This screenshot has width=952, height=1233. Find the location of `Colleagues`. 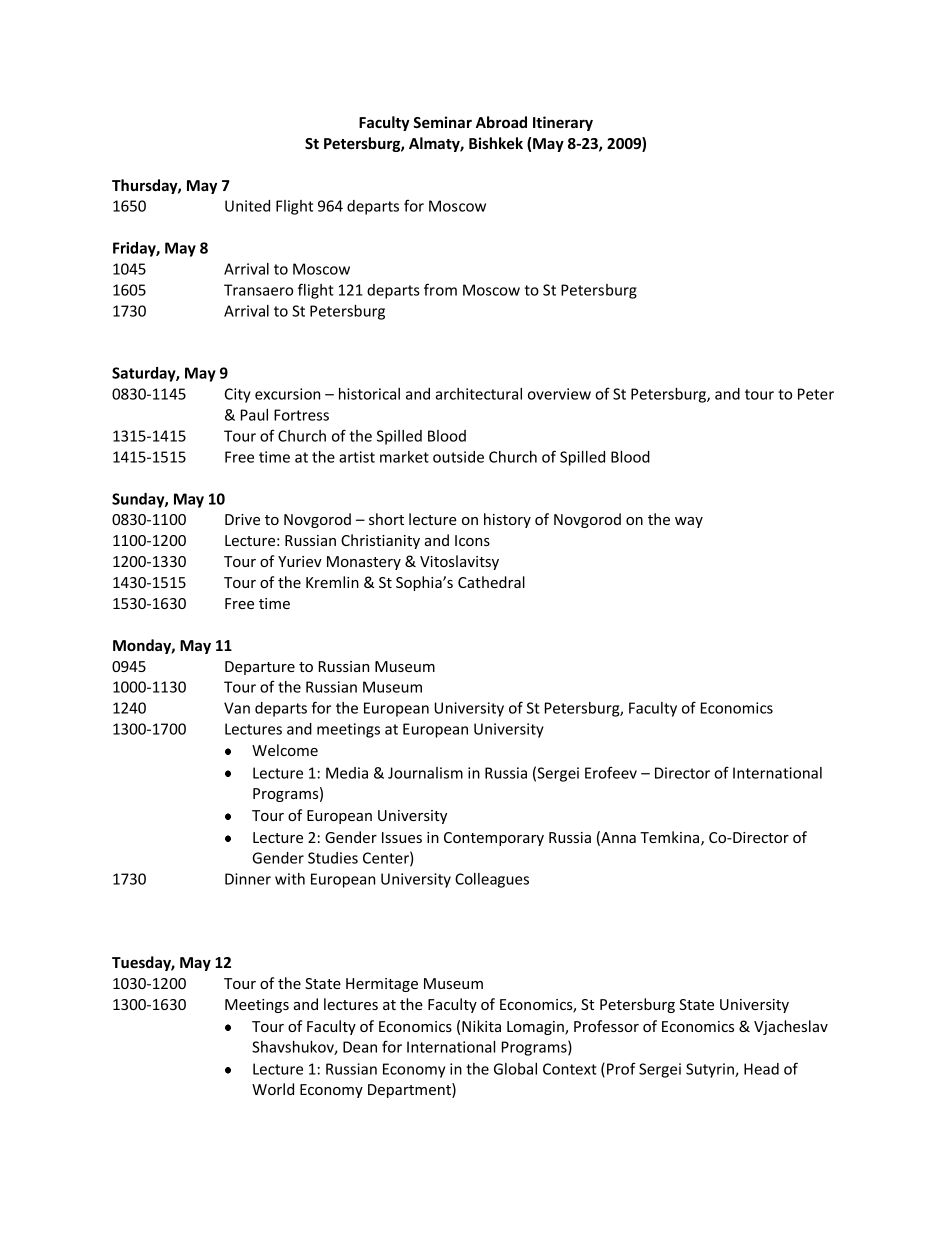

Colleagues is located at coordinates (492, 880).
